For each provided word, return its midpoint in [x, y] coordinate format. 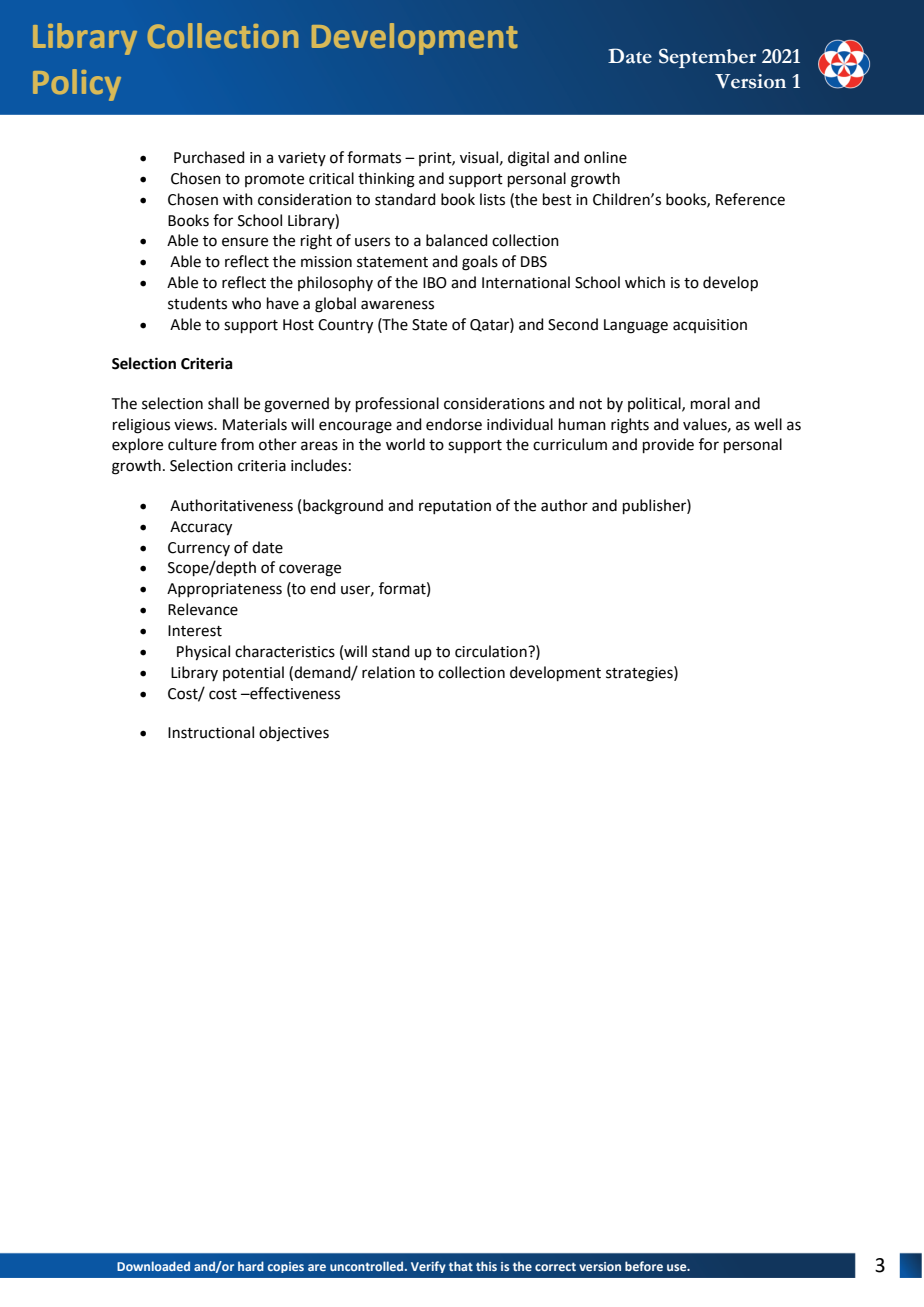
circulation [492, 651]
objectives [294, 734]
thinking [386, 180]
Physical [203, 653]
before [644, 1266]
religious [141, 426]
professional [397, 404]
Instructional [211, 732]
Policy [77, 85]
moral [710, 403]
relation [388, 672]
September [707, 58]
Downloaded [153, 1266]
